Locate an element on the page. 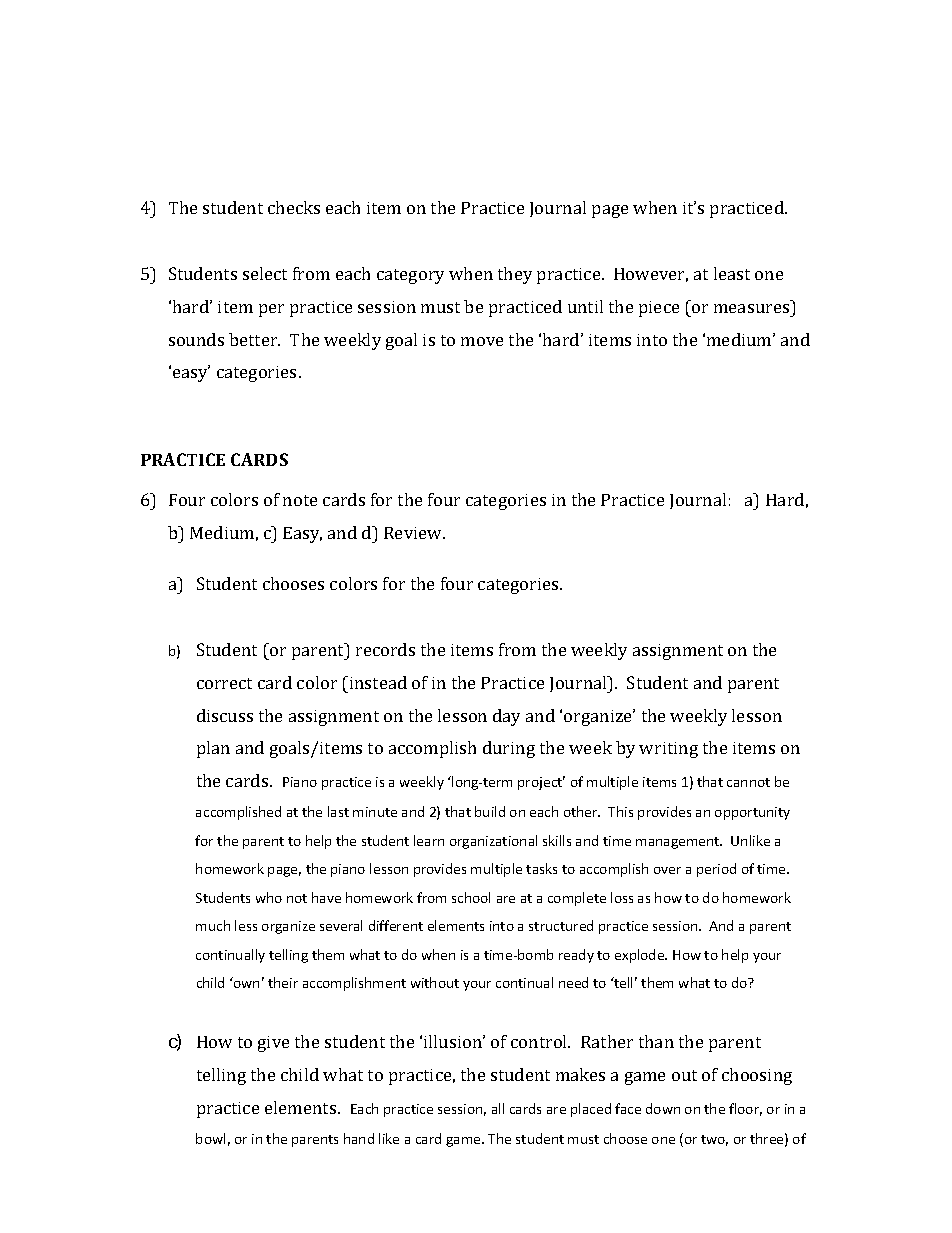 This image has width=952, height=1233. least is located at coordinates (732, 273).
